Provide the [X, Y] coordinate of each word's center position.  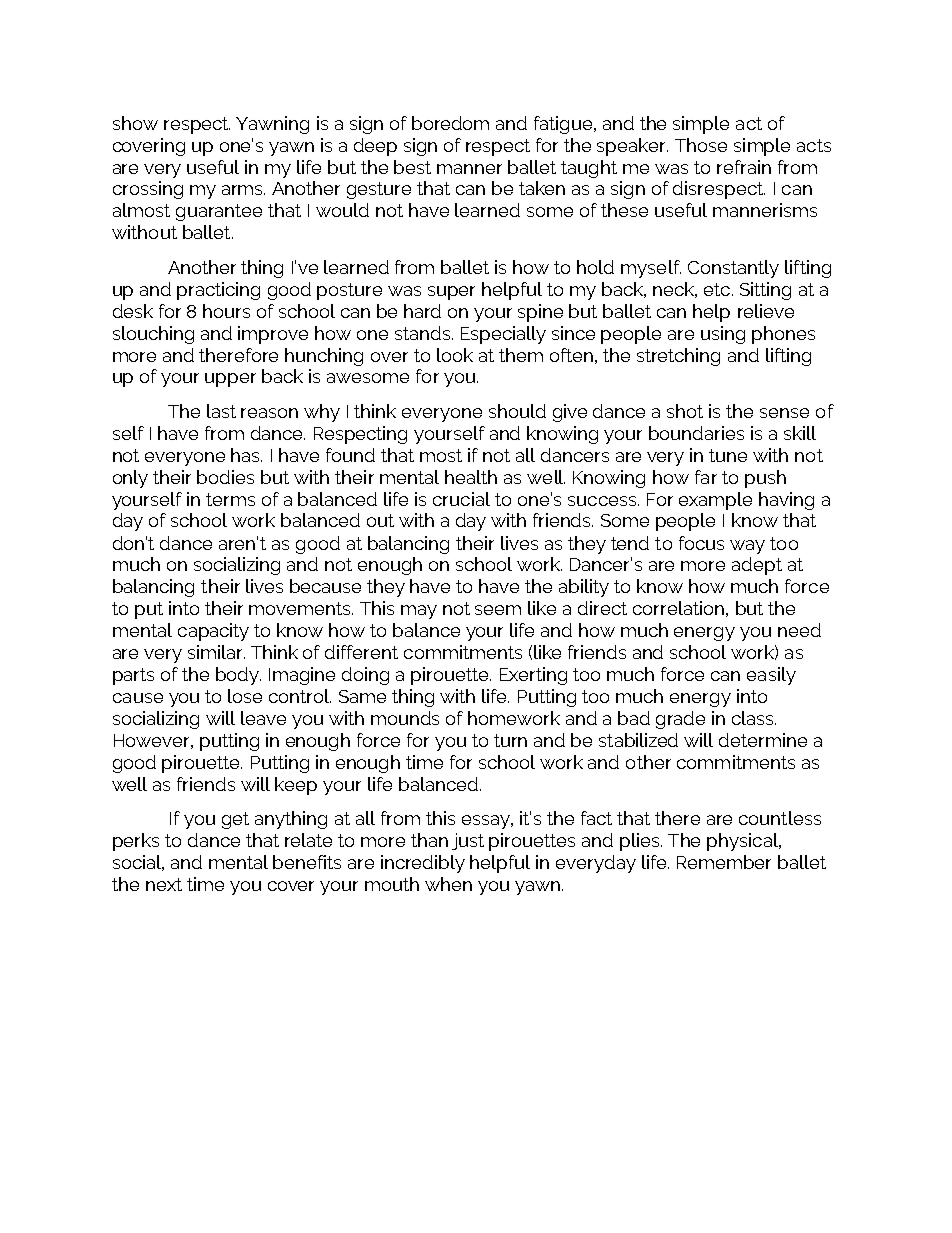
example [715, 501]
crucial [461, 499]
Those [701, 145]
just [468, 841]
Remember [724, 862]
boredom [450, 123]
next [164, 884]
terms [230, 499]
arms [243, 190]
